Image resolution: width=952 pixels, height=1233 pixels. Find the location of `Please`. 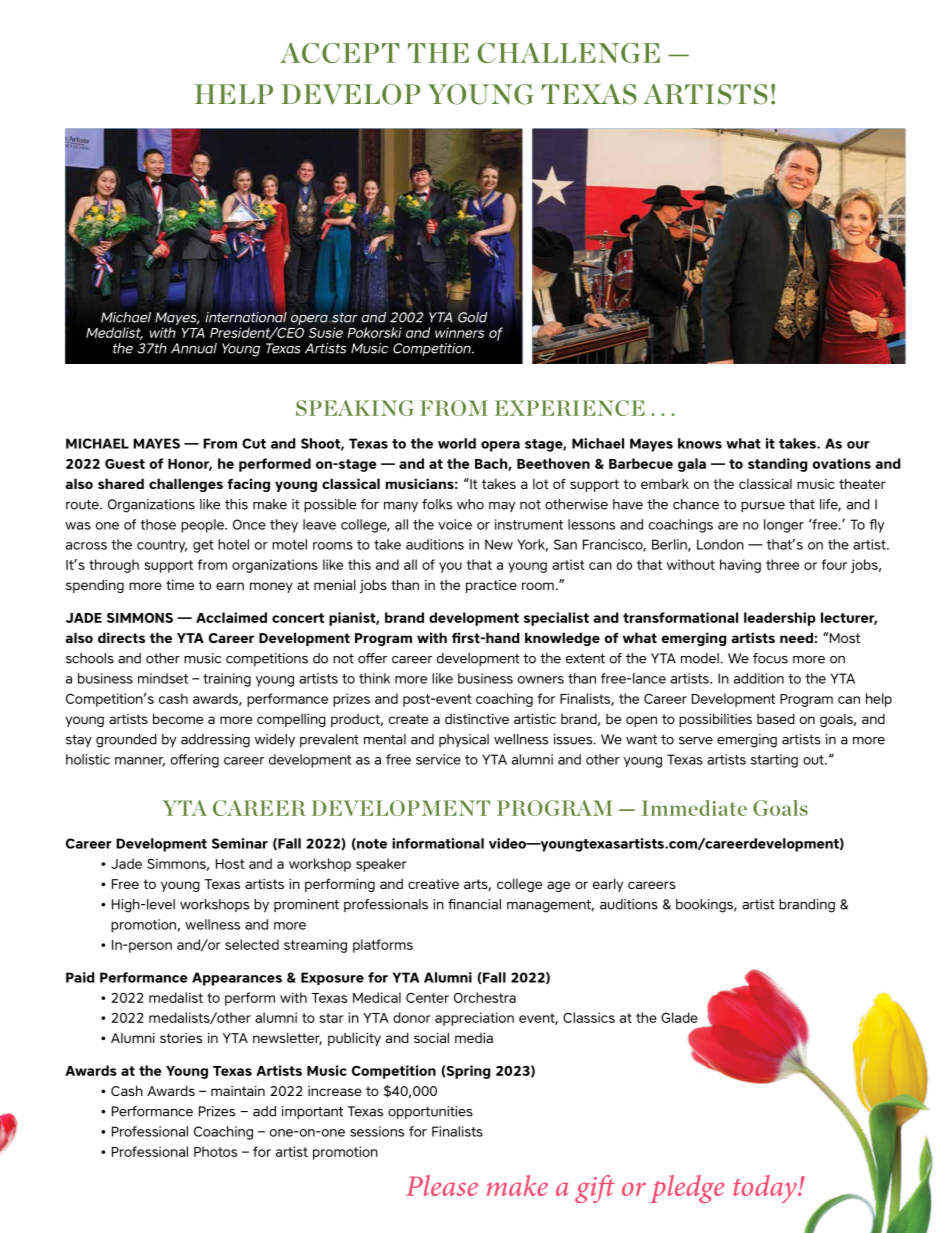

Please is located at coordinates (442, 1185).
